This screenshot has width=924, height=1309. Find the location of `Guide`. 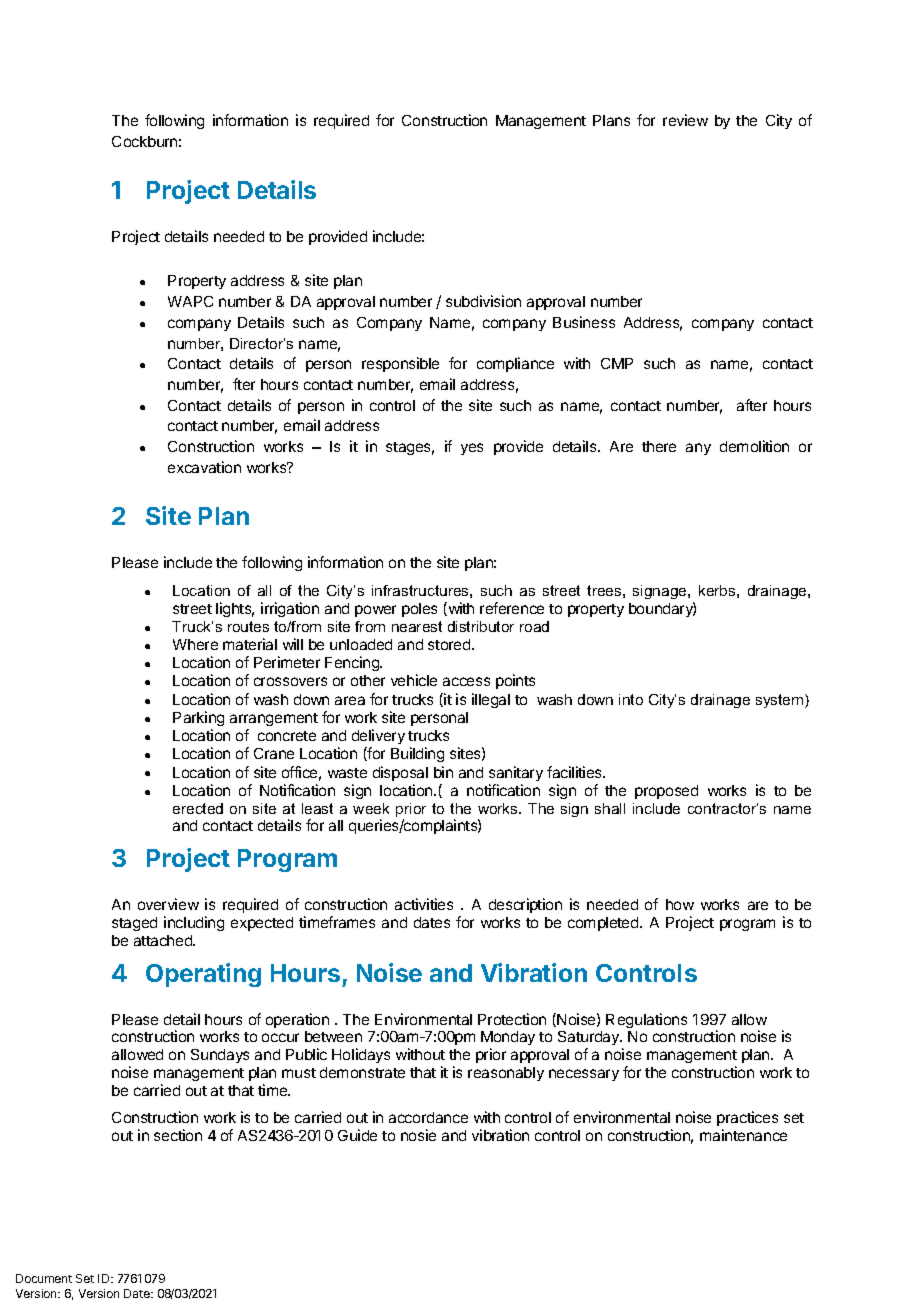

Guide is located at coordinates (357, 1135).
